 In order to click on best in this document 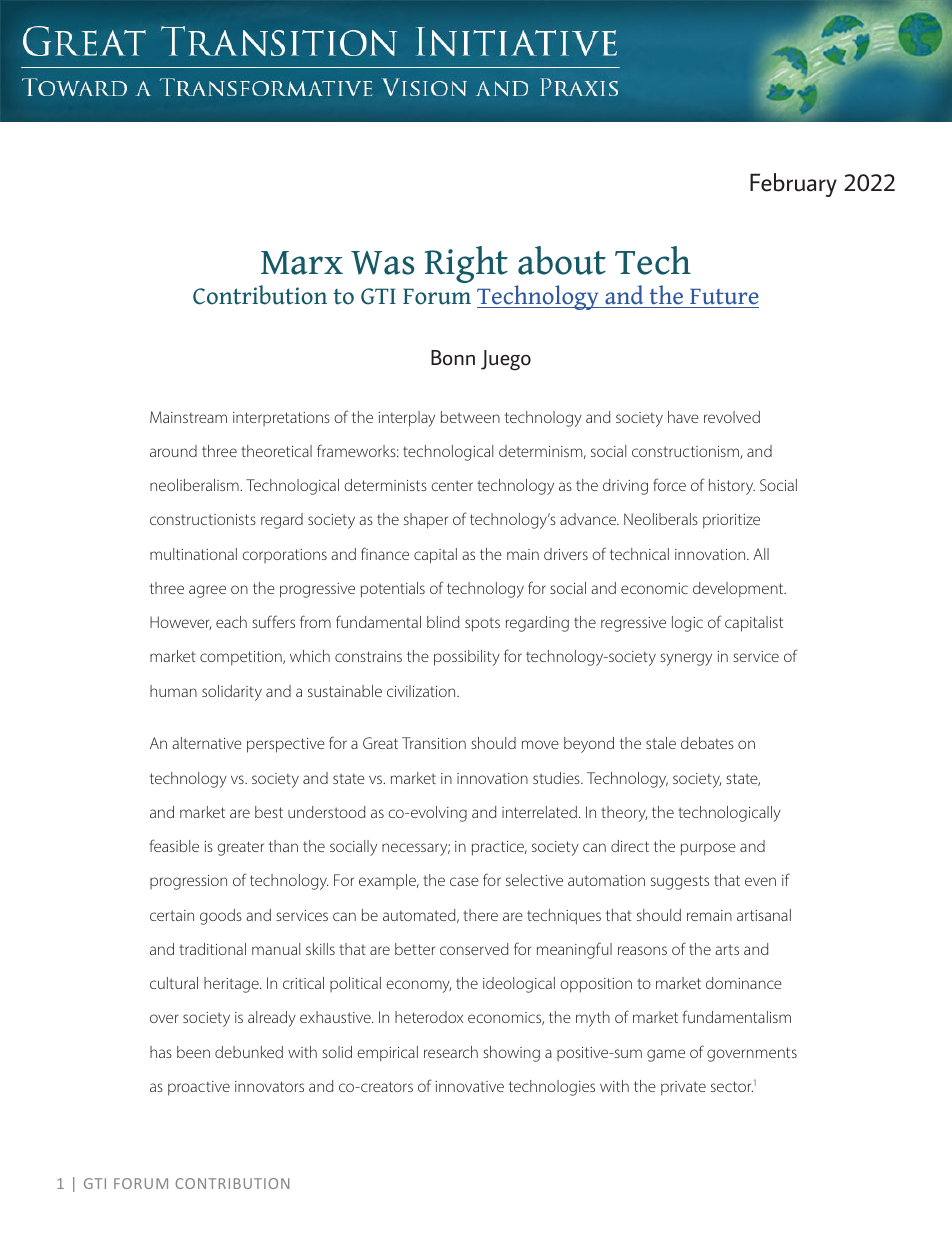, I will do `click(269, 812)`.
